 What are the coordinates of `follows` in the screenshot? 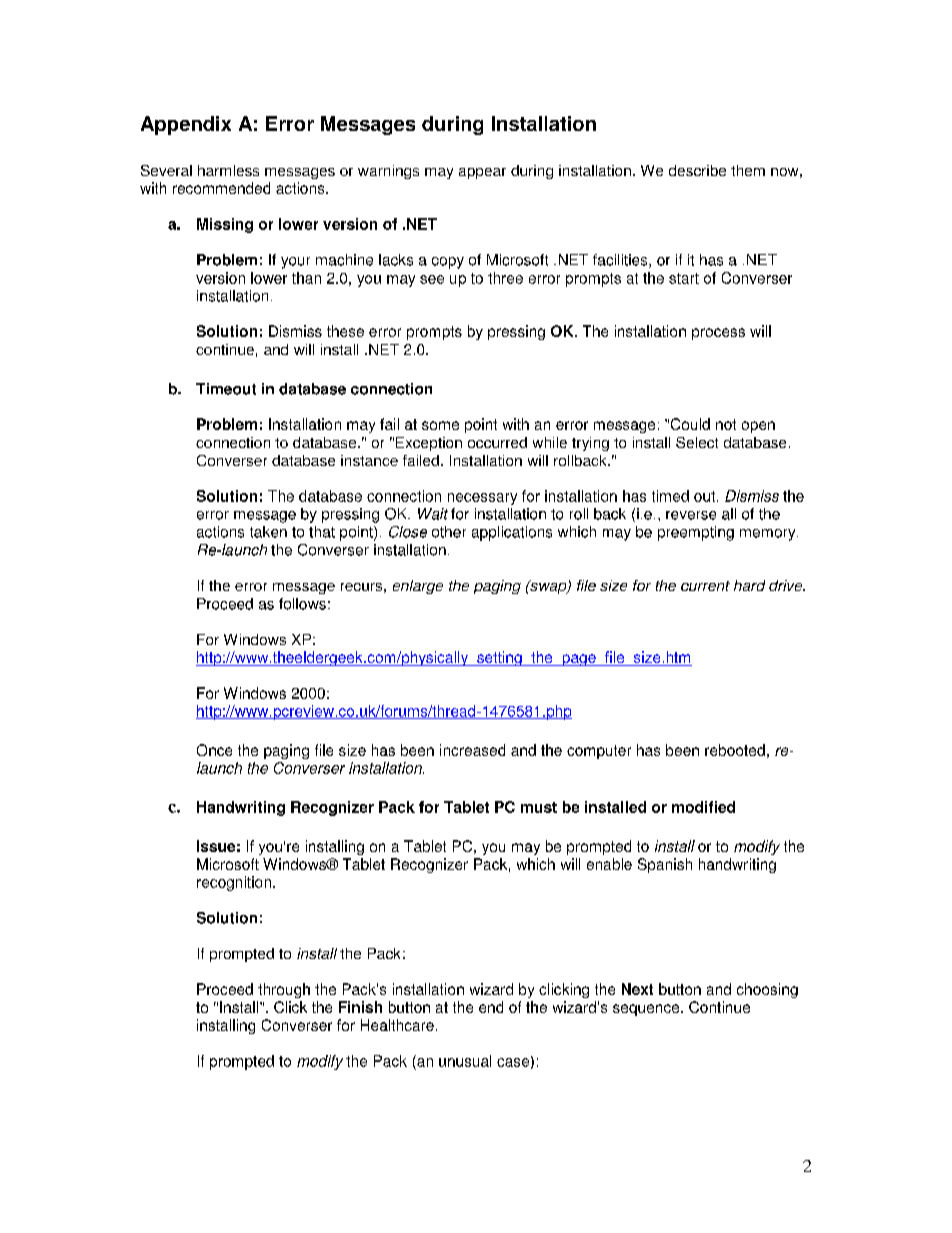 It's located at (302, 604).
